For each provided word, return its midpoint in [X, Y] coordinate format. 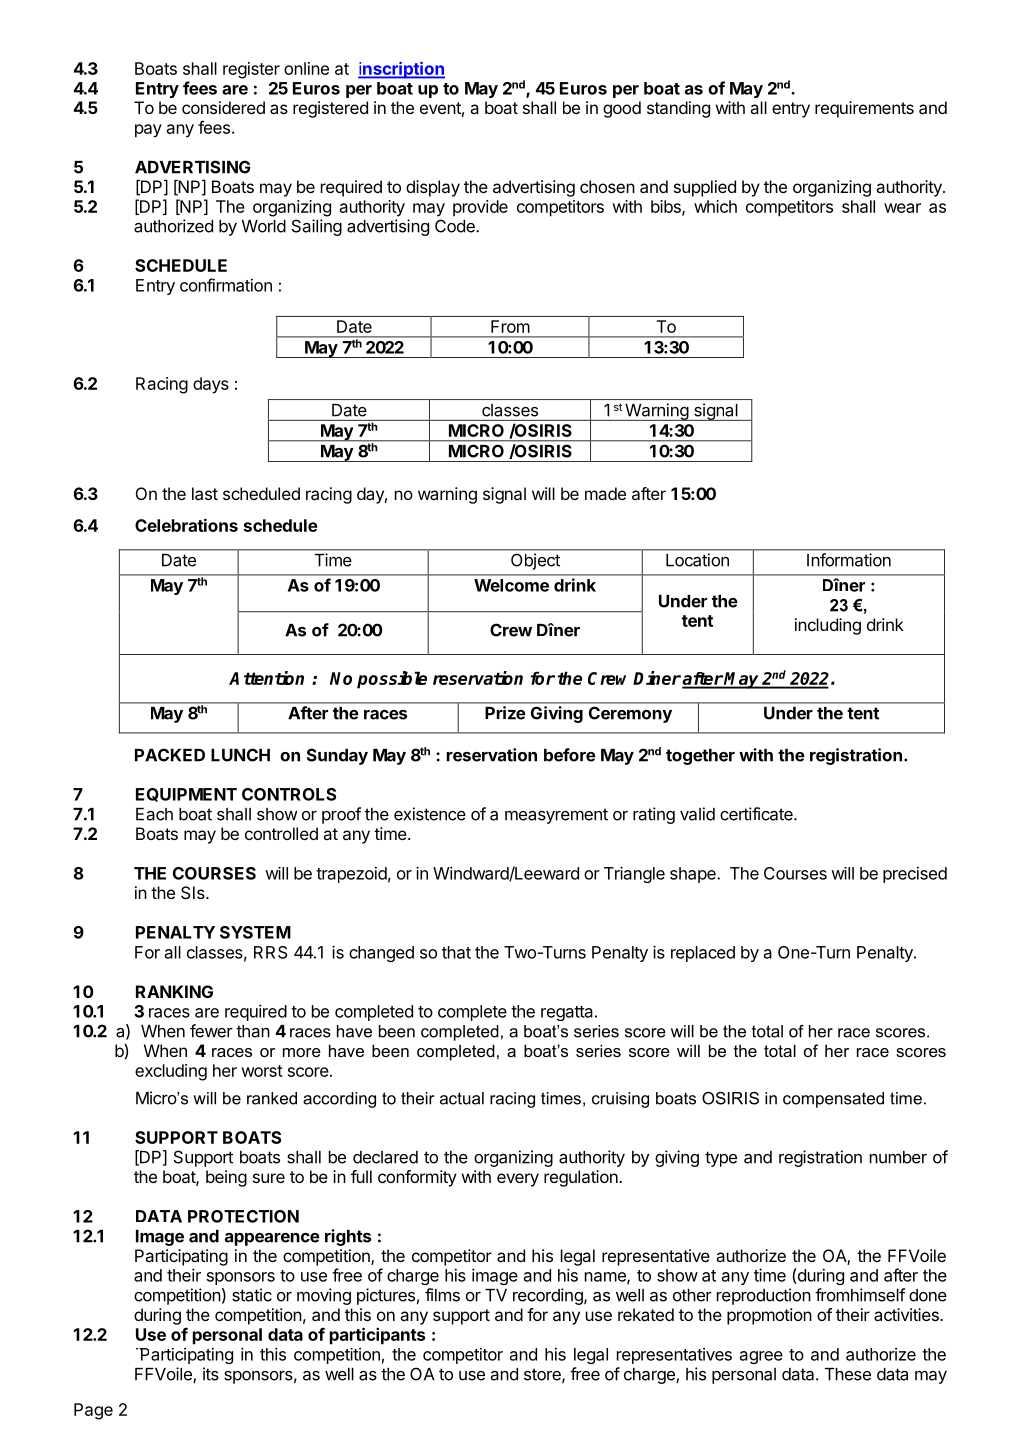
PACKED [170, 755]
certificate [757, 814]
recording [549, 1296]
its [211, 1374]
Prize [505, 713]
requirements [864, 109]
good [622, 109]
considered [223, 107]
